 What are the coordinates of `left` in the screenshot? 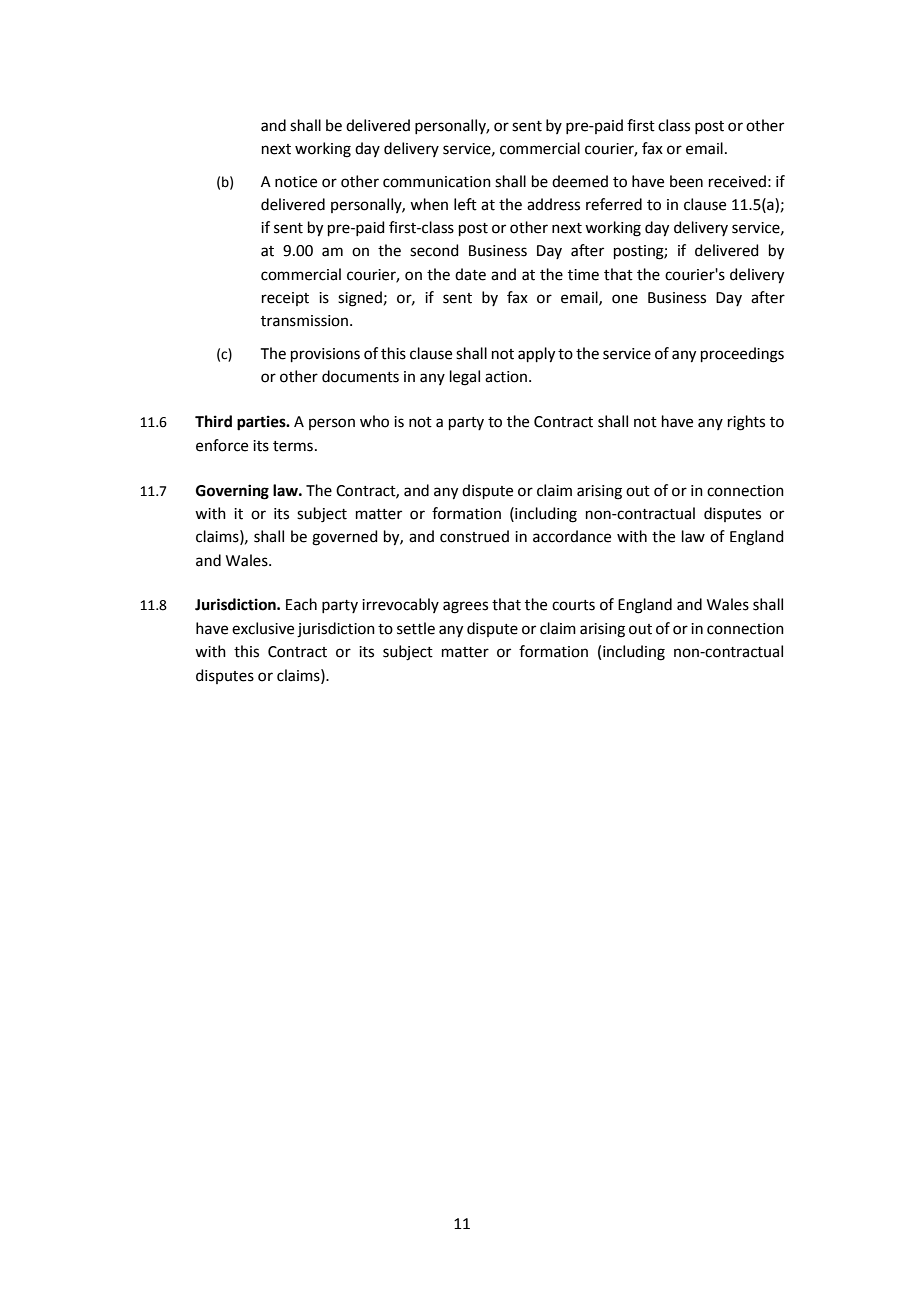 It's located at (465, 204).
